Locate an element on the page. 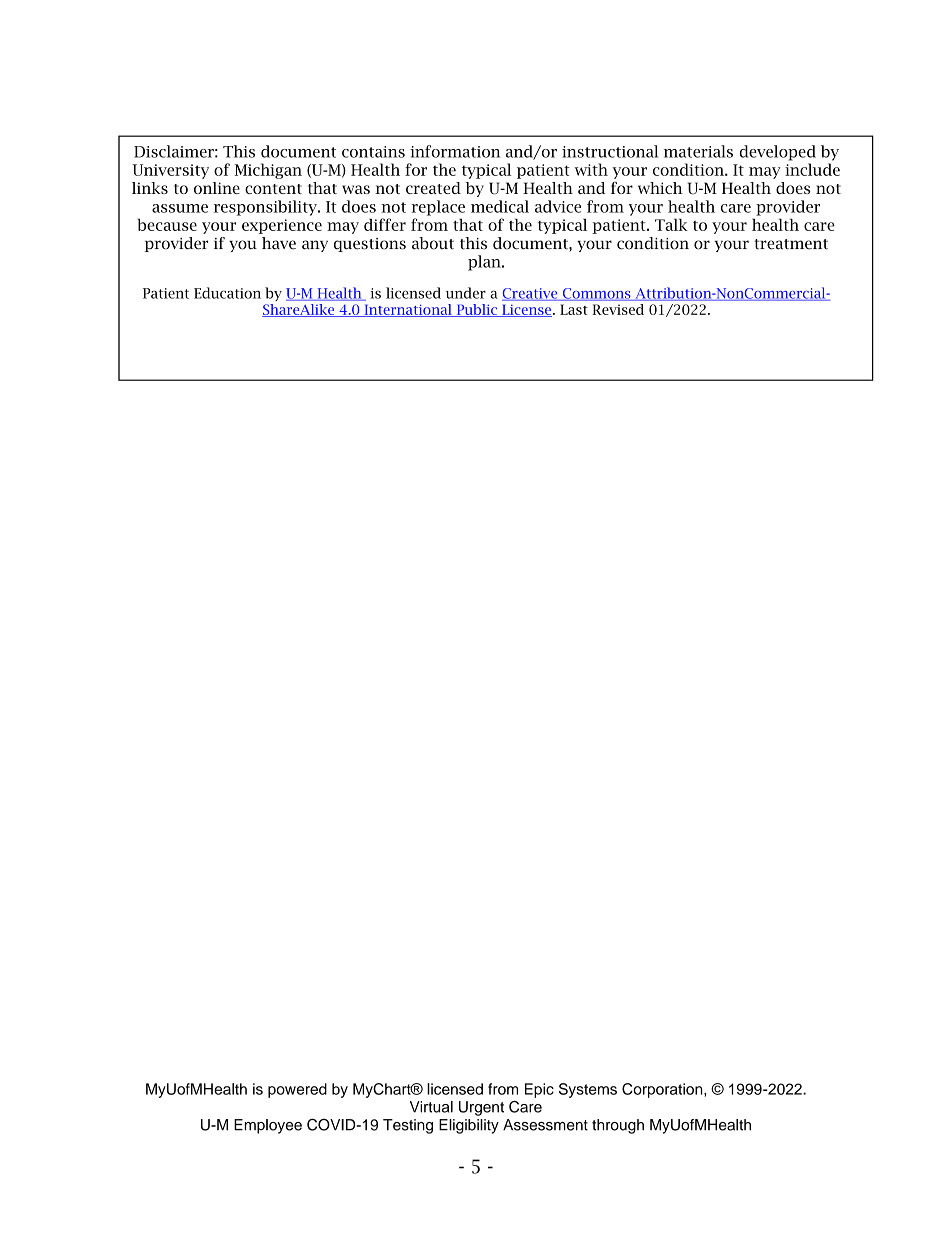 The height and width of the document is (1233, 952). Employee is located at coordinates (268, 1126).
